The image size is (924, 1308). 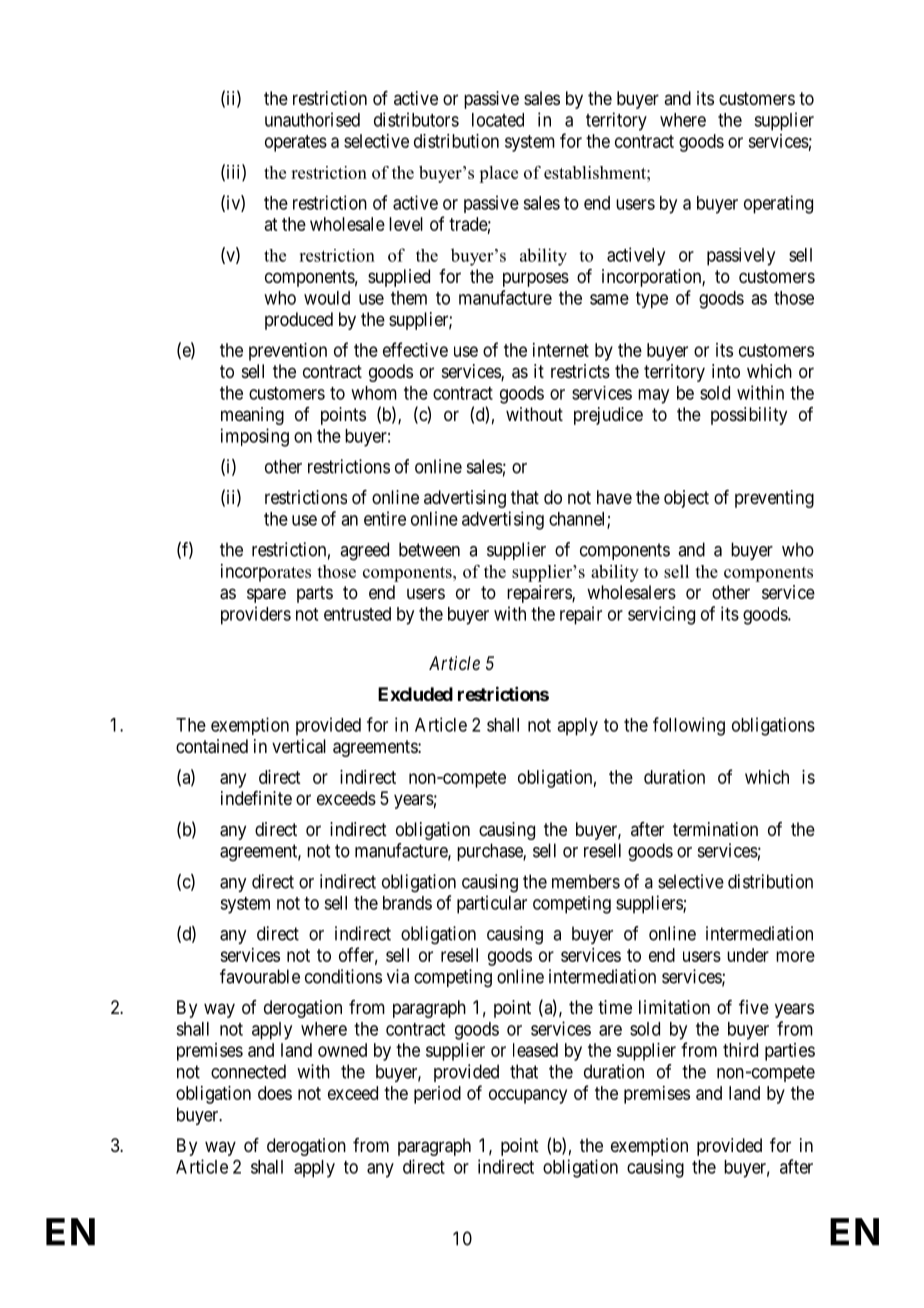 What do you see at coordinates (266, 595) in the screenshot?
I see `spare` at bounding box center [266, 595].
